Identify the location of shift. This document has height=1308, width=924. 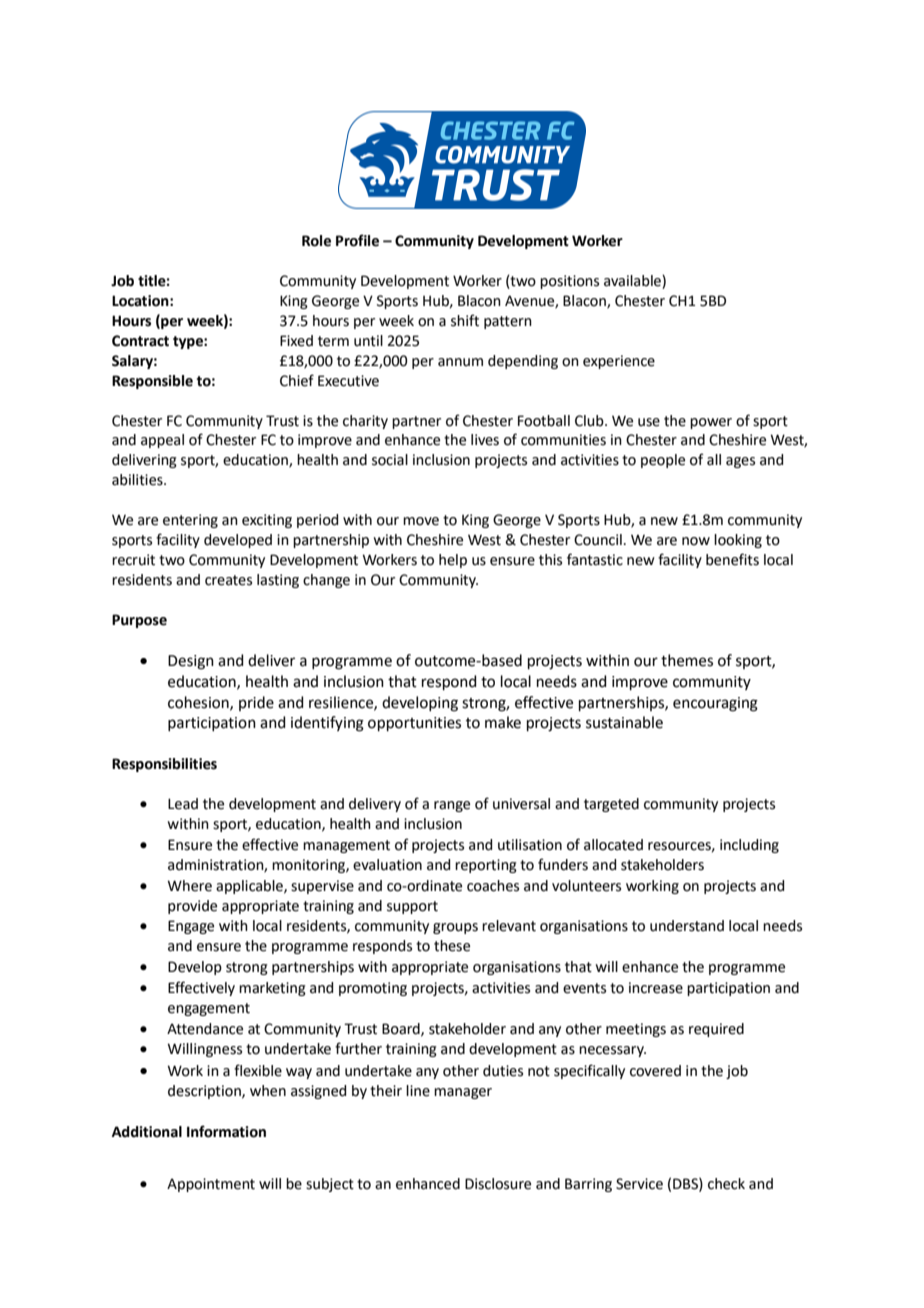
(465, 320).
